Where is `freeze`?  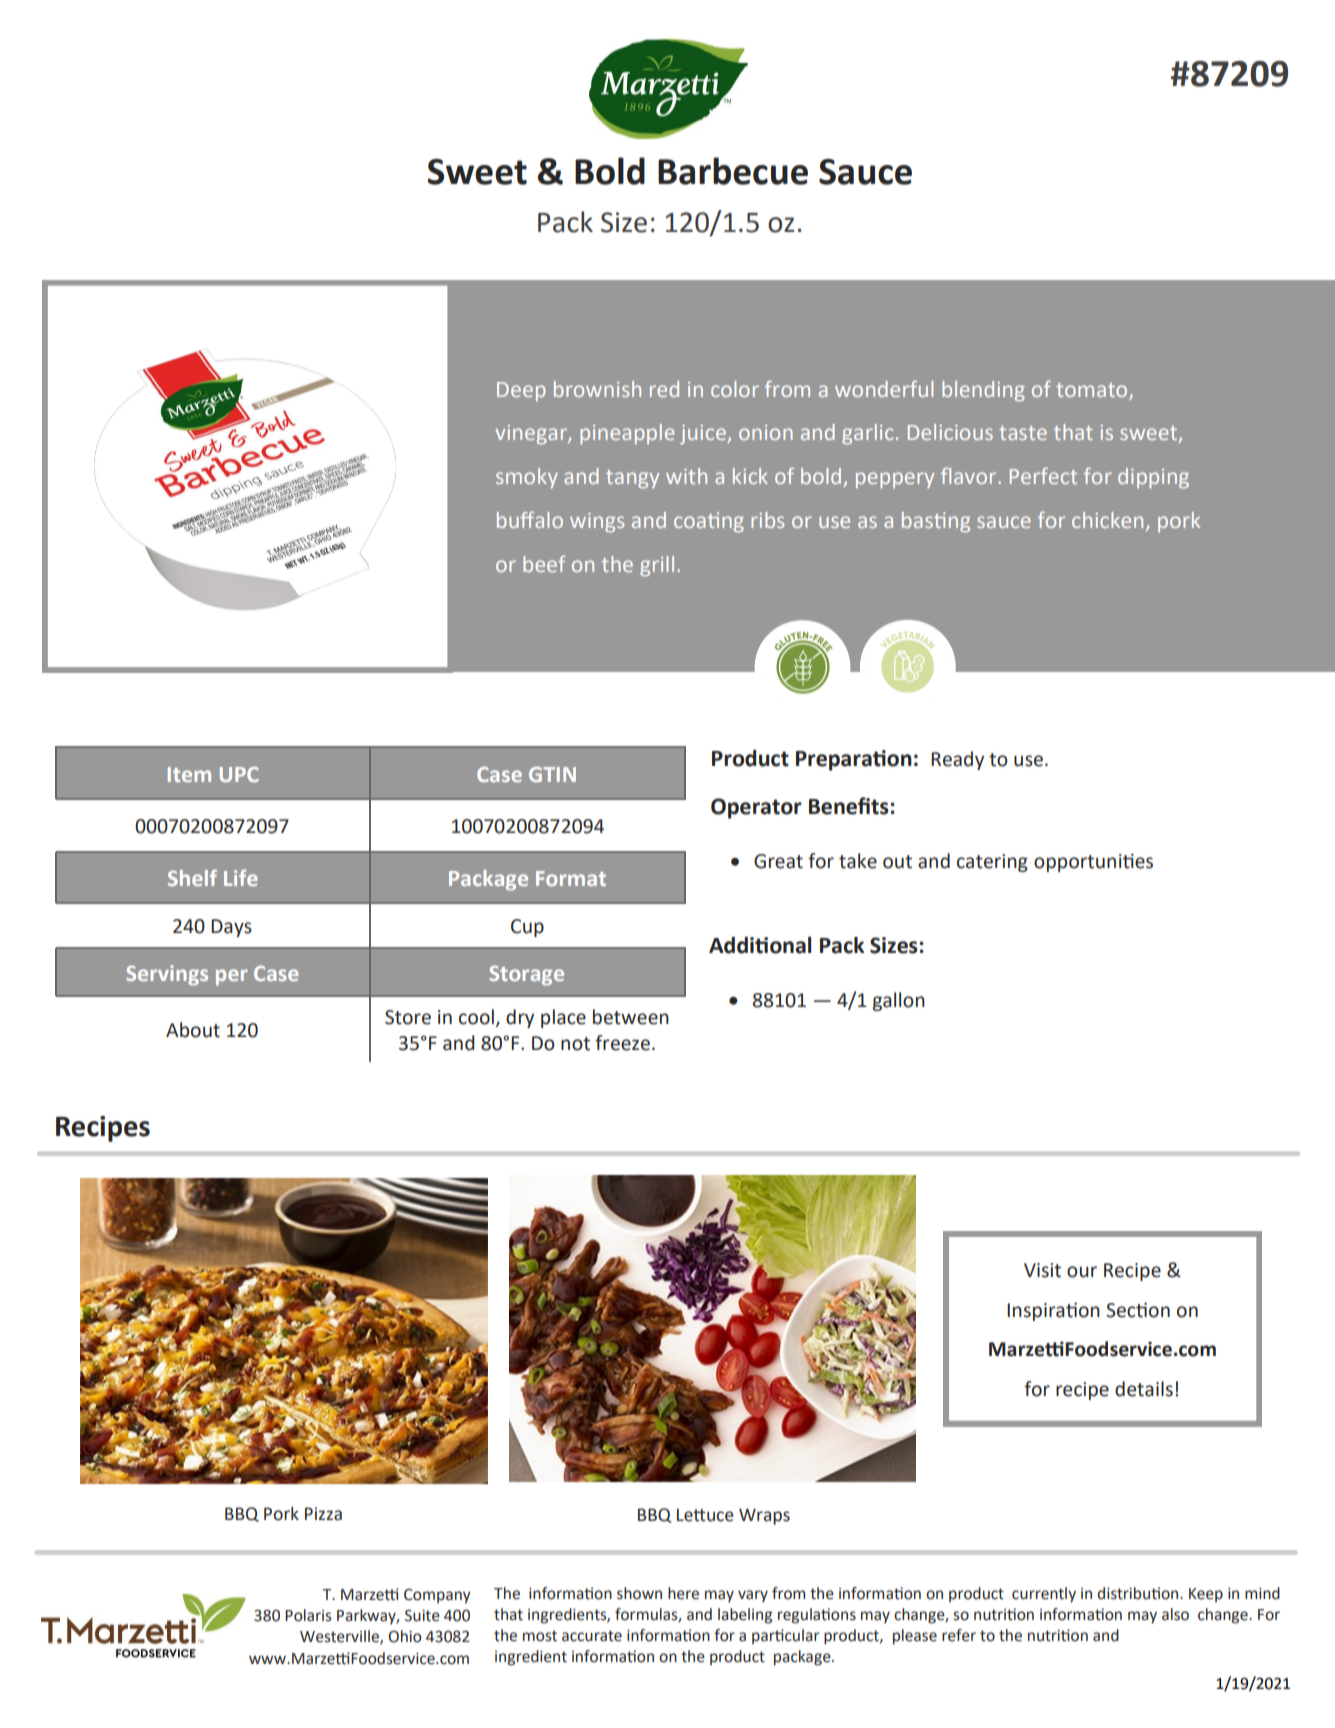 freeze is located at coordinates (622, 1043).
